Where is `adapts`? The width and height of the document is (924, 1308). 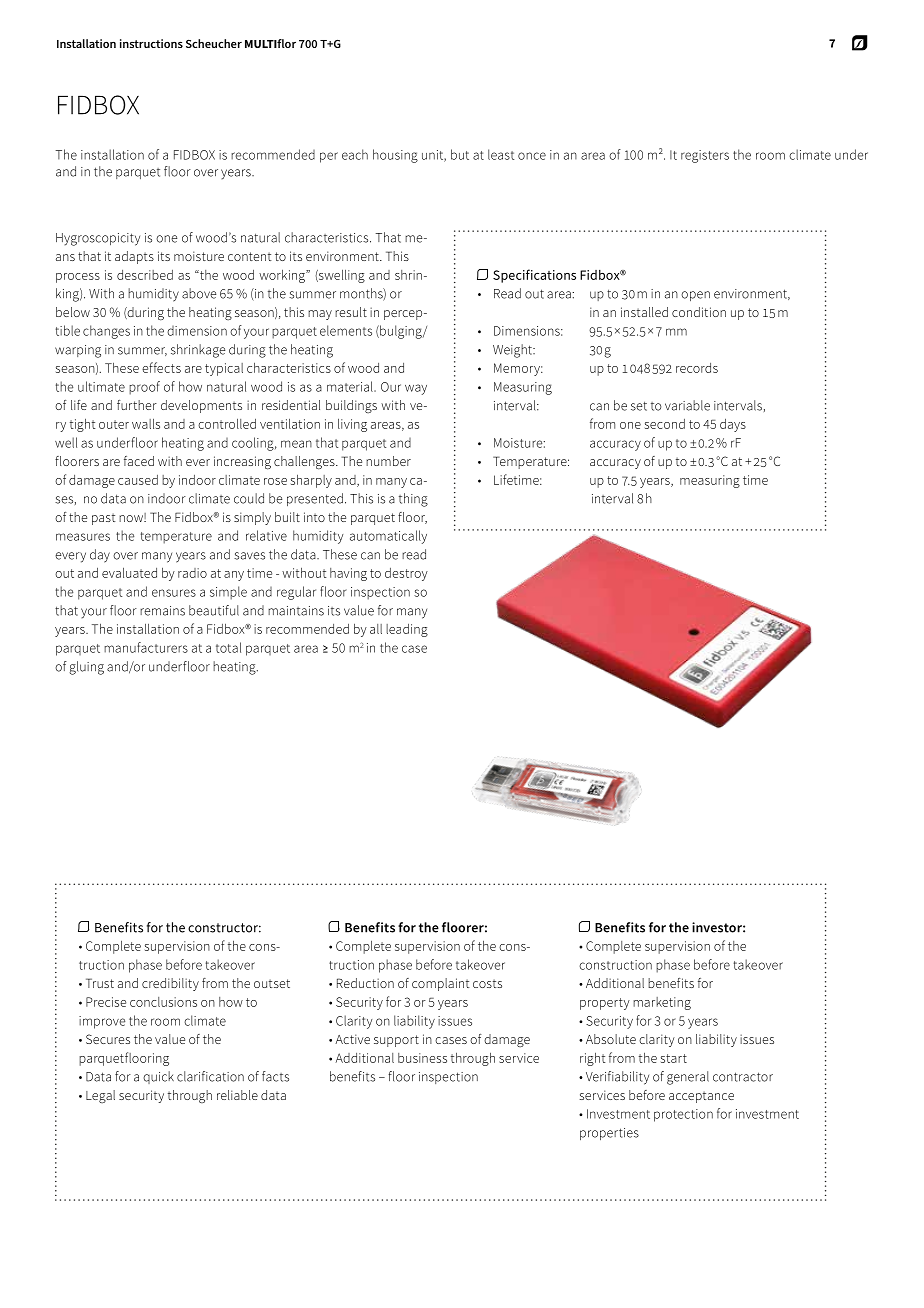
adapts is located at coordinates (134, 257).
